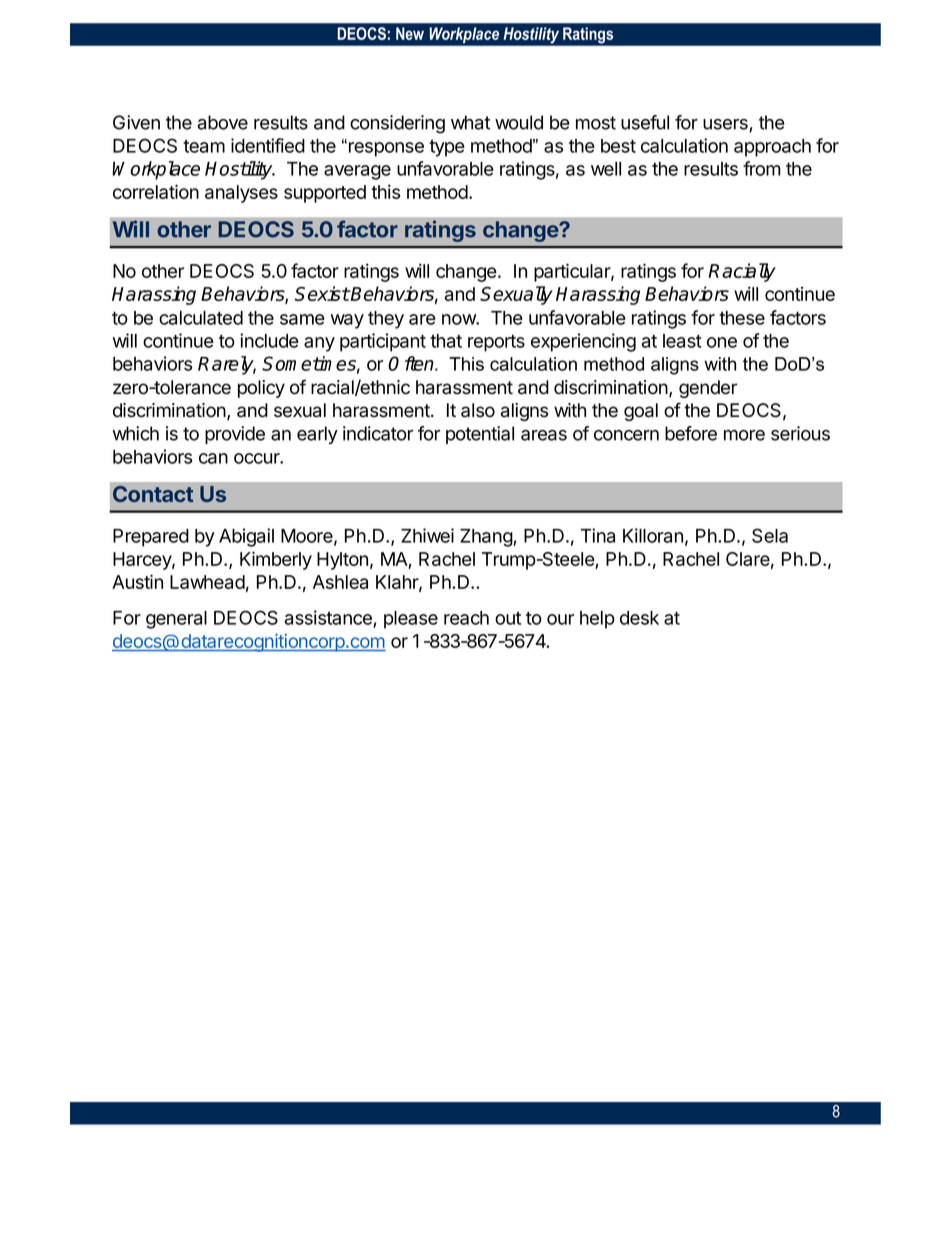  What do you see at coordinates (207, 582) in the screenshot?
I see `Lawhead` at bounding box center [207, 582].
